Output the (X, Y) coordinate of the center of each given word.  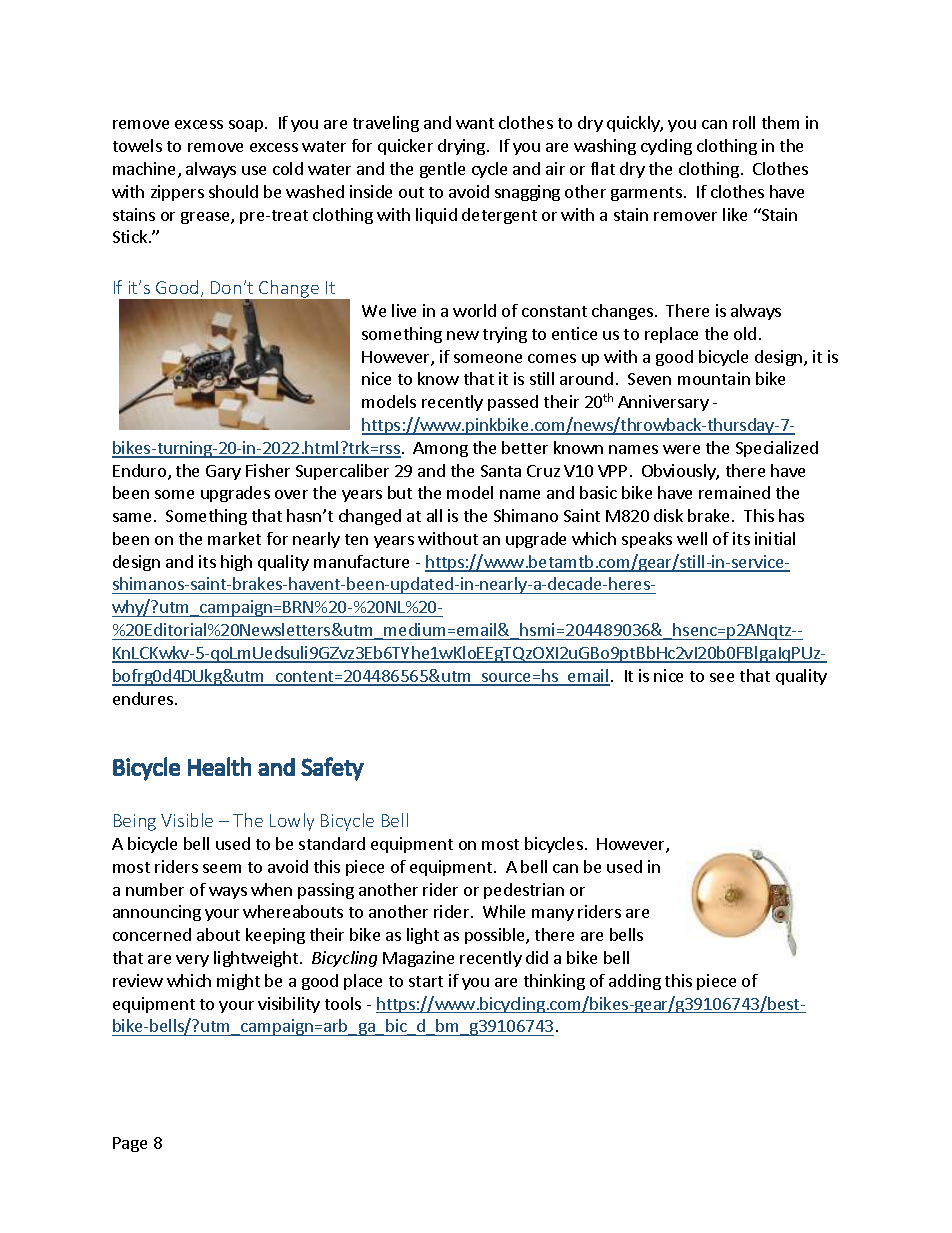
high (236, 563)
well (692, 538)
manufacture (361, 561)
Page (130, 1144)
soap (246, 126)
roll (744, 122)
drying (461, 147)
